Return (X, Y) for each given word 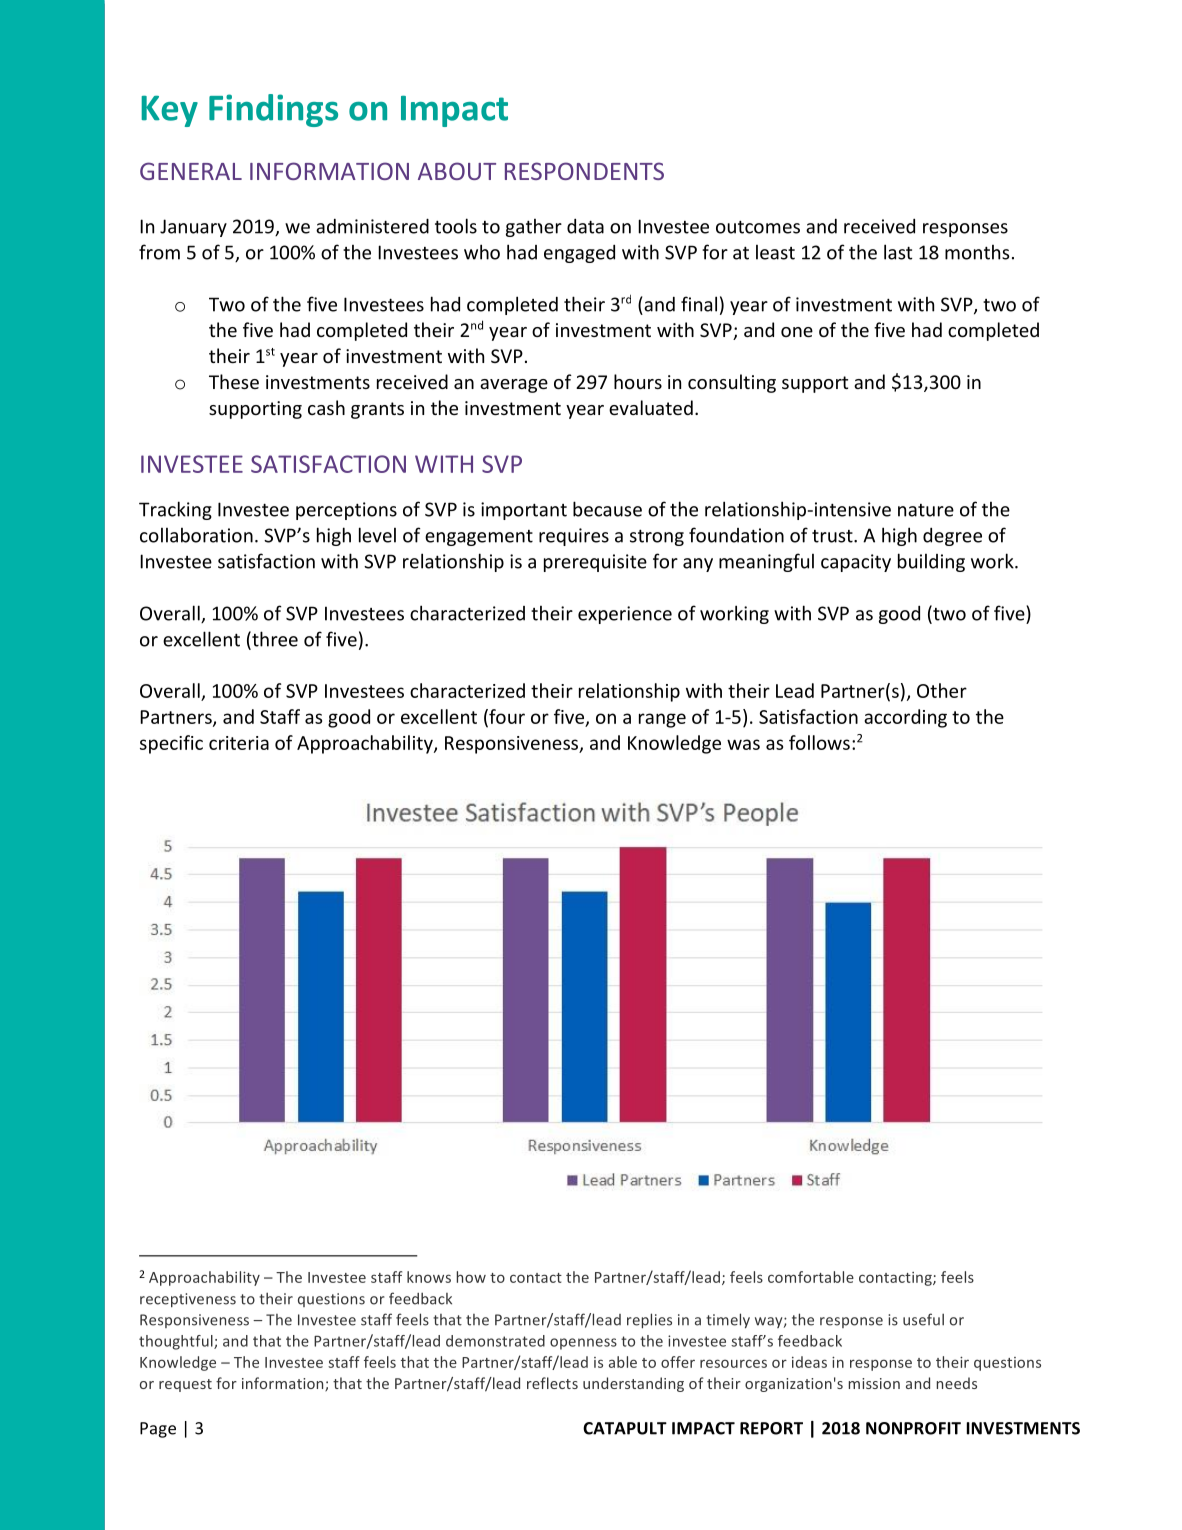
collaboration (196, 535)
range (662, 720)
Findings (273, 110)
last (898, 252)
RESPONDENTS (584, 171)
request (185, 1385)
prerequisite (595, 563)
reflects (552, 1383)
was (743, 744)
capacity (856, 563)
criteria (239, 743)
